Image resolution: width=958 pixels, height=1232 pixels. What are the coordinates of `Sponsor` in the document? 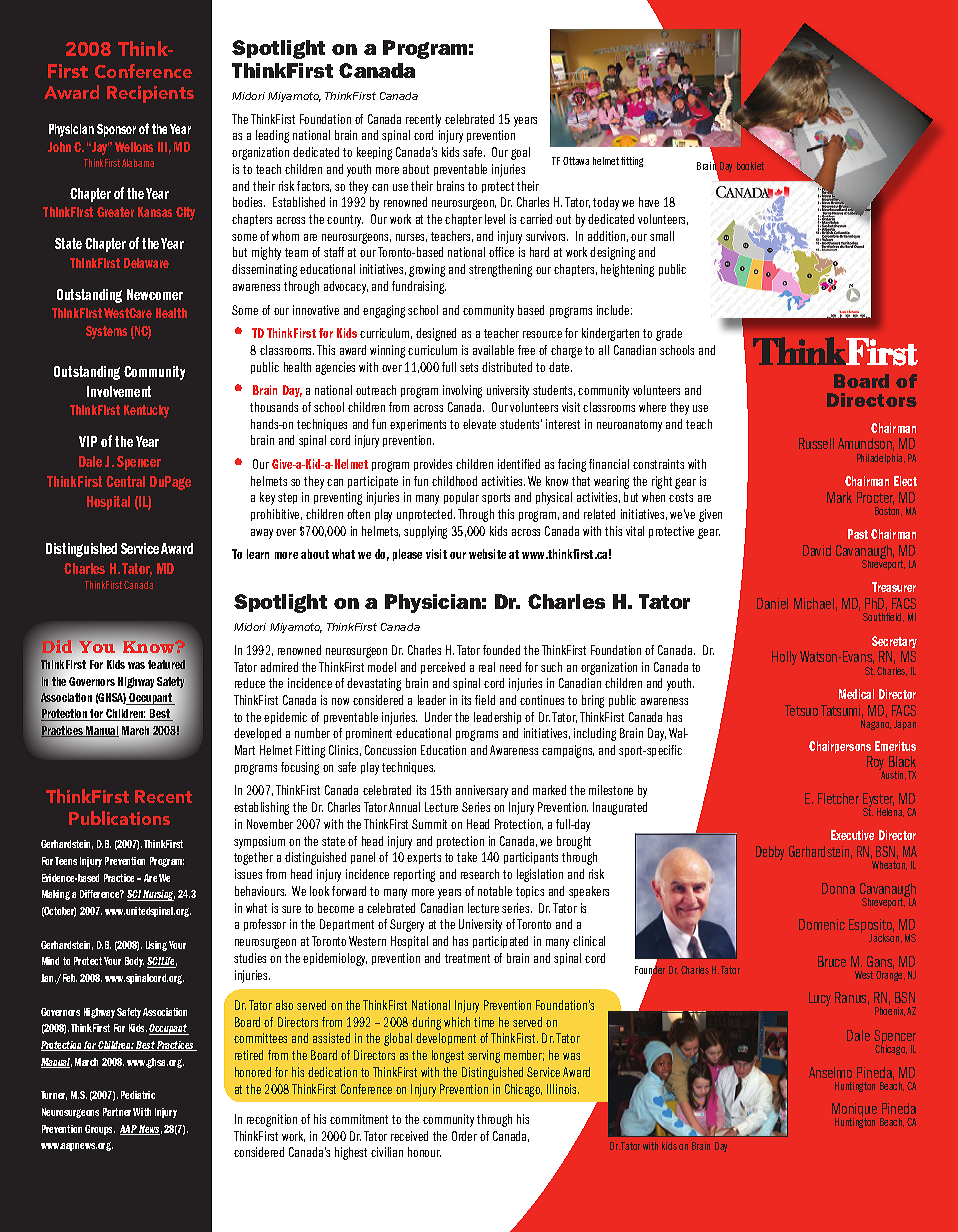 It's located at (116, 130).
